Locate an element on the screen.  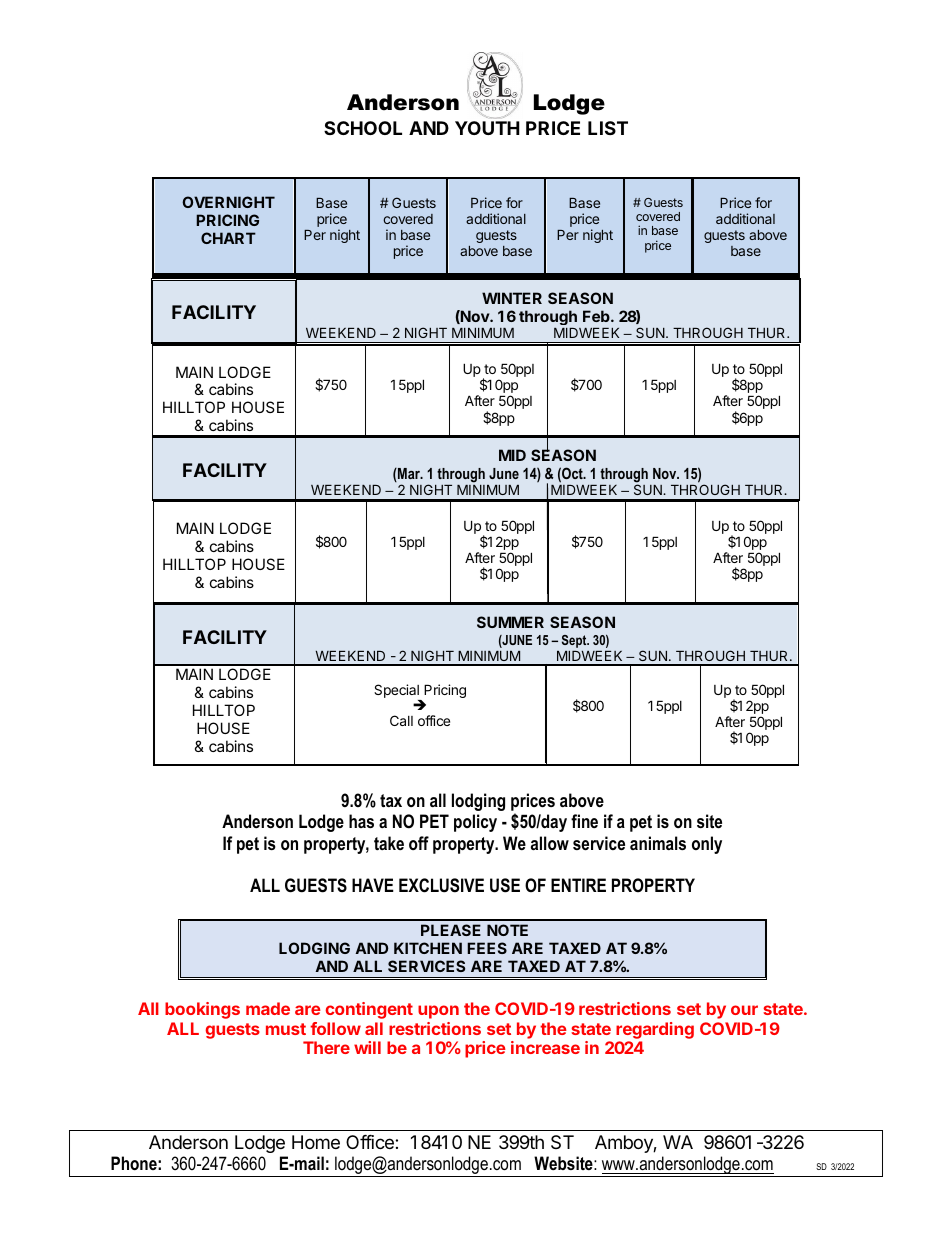
Feb is located at coordinates (597, 316).
